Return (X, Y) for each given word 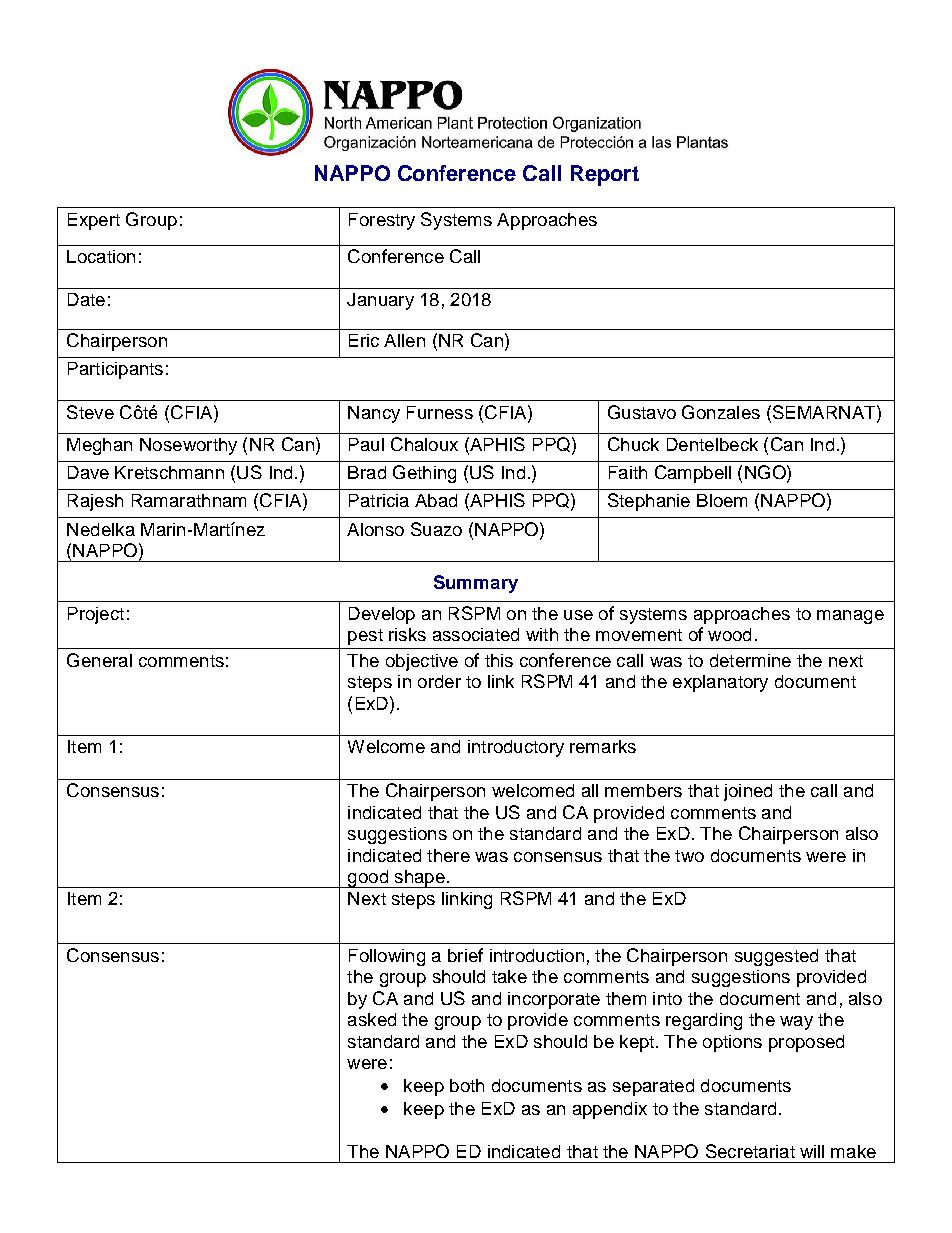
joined (748, 792)
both (467, 1085)
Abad (436, 500)
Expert (94, 221)
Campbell (693, 474)
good (368, 879)
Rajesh (95, 502)
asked (372, 1019)
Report (605, 175)
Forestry (382, 221)
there (448, 855)
